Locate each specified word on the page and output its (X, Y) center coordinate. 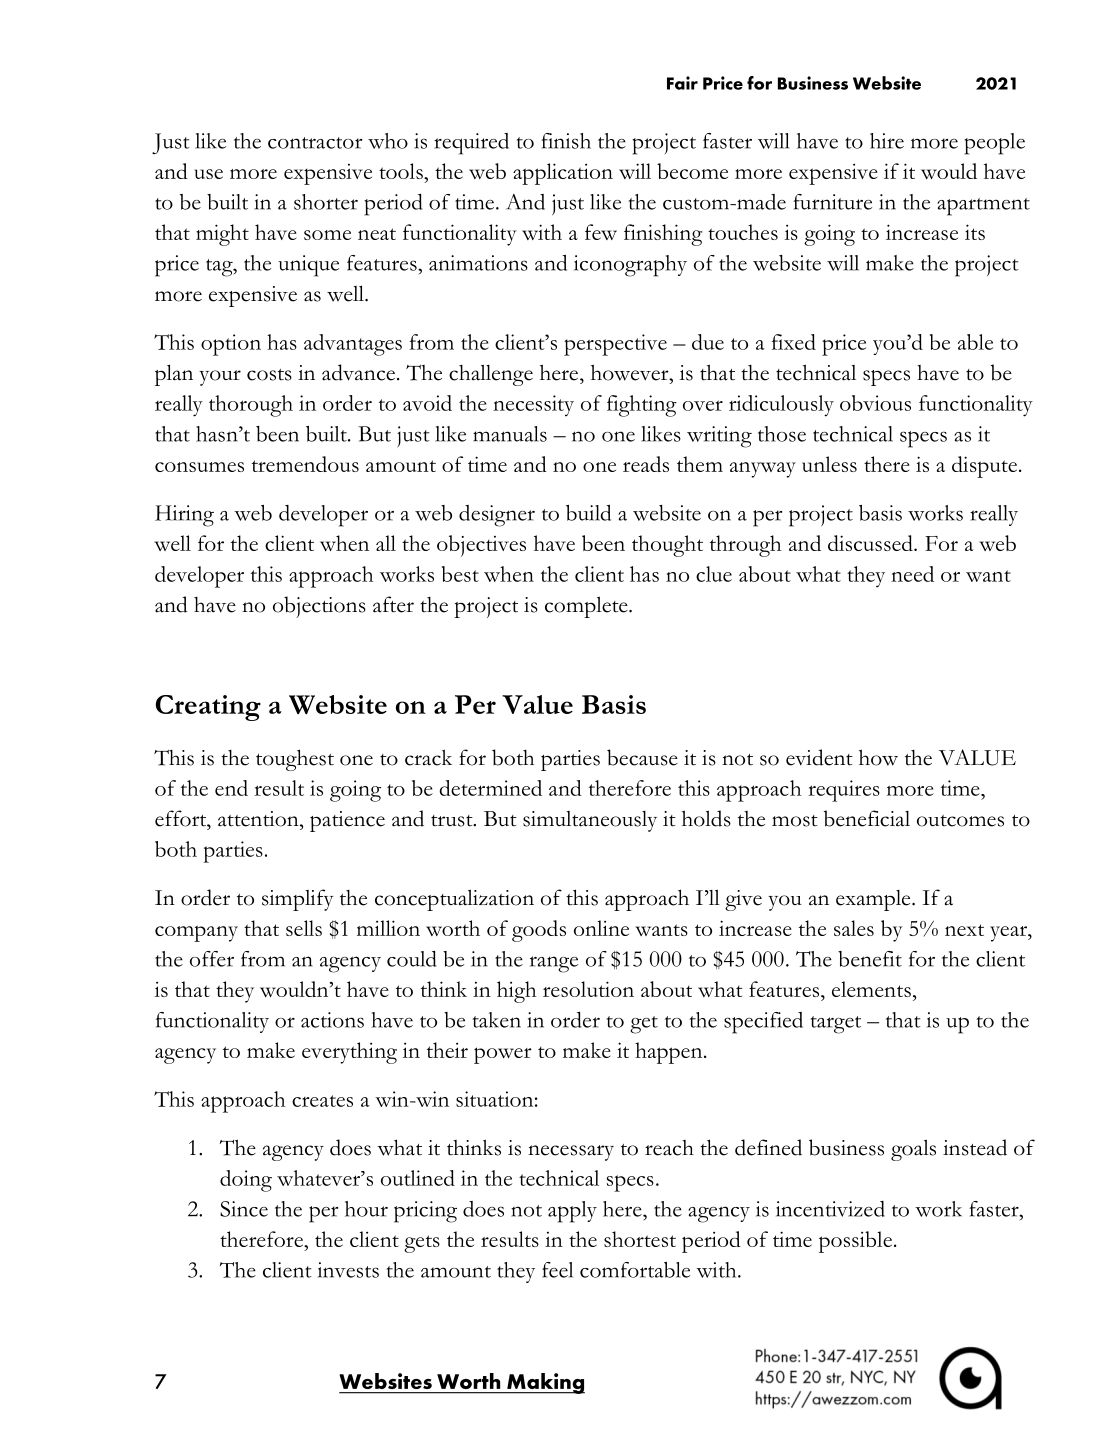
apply (572, 1212)
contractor (315, 143)
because (642, 757)
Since (244, 1209)
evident (819, 757)
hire (887, 141)
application (563, 174)
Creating (208, 708)
